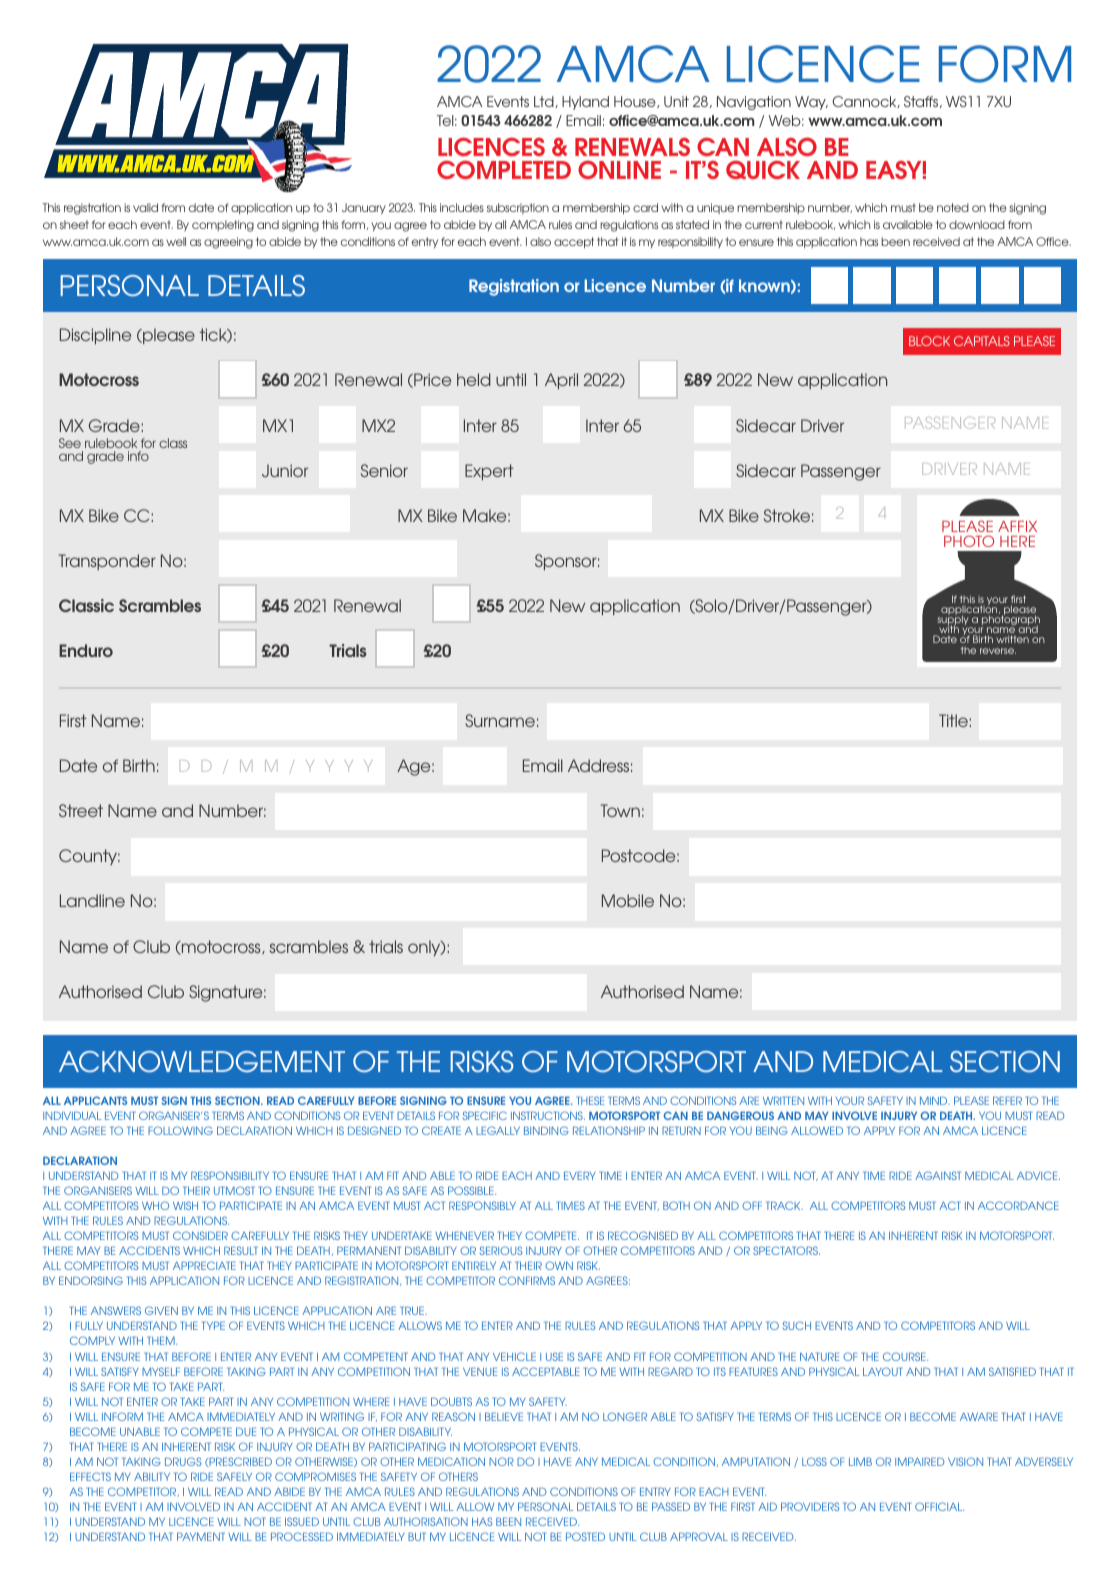  What do you see at coordinates (183, 1461) in the document?
I see `DRUGS` at bounding box center [183, 1461].
